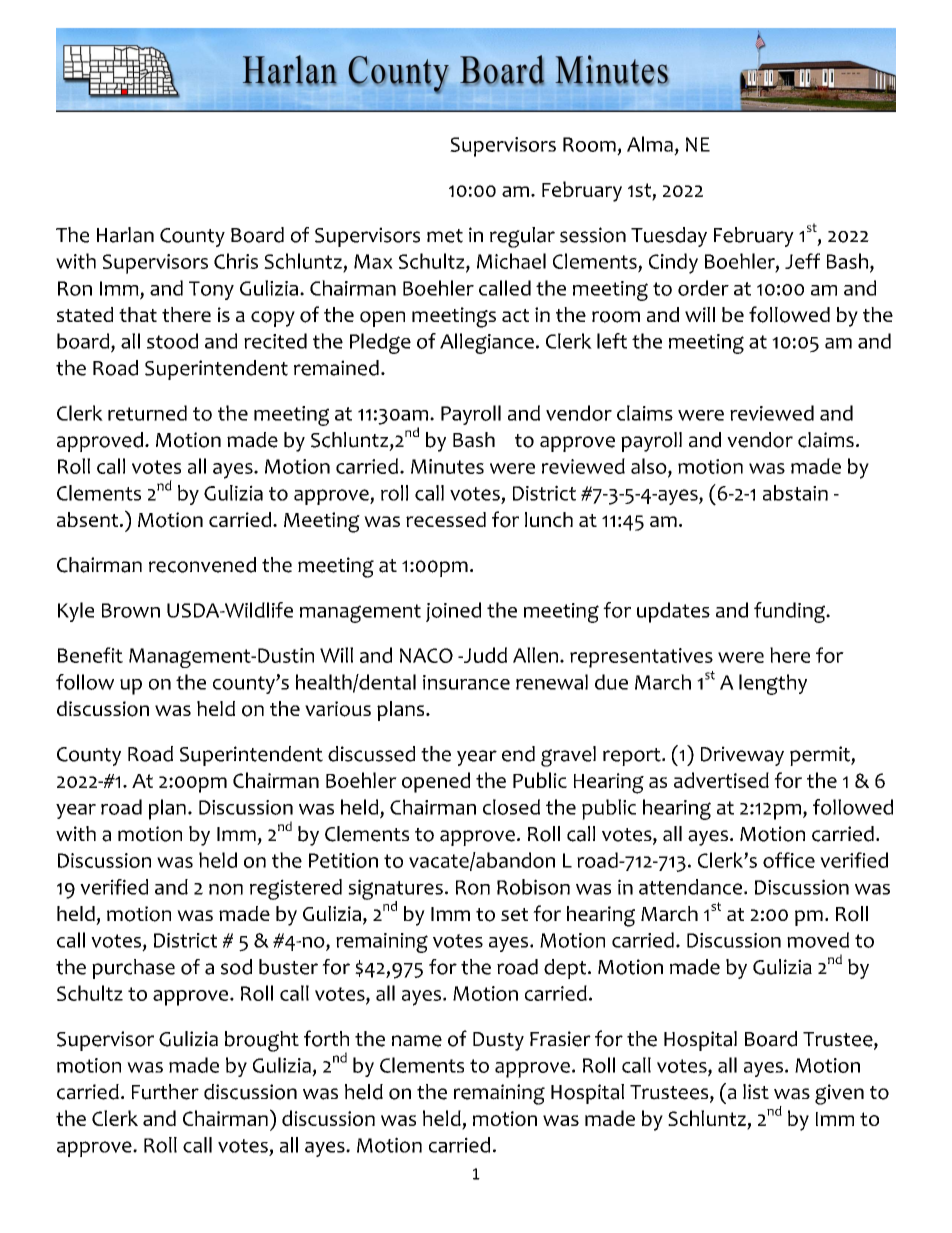  Describe the element at coordinates (498, 1041) in the screenshot. I see `Dusty` at that location.
